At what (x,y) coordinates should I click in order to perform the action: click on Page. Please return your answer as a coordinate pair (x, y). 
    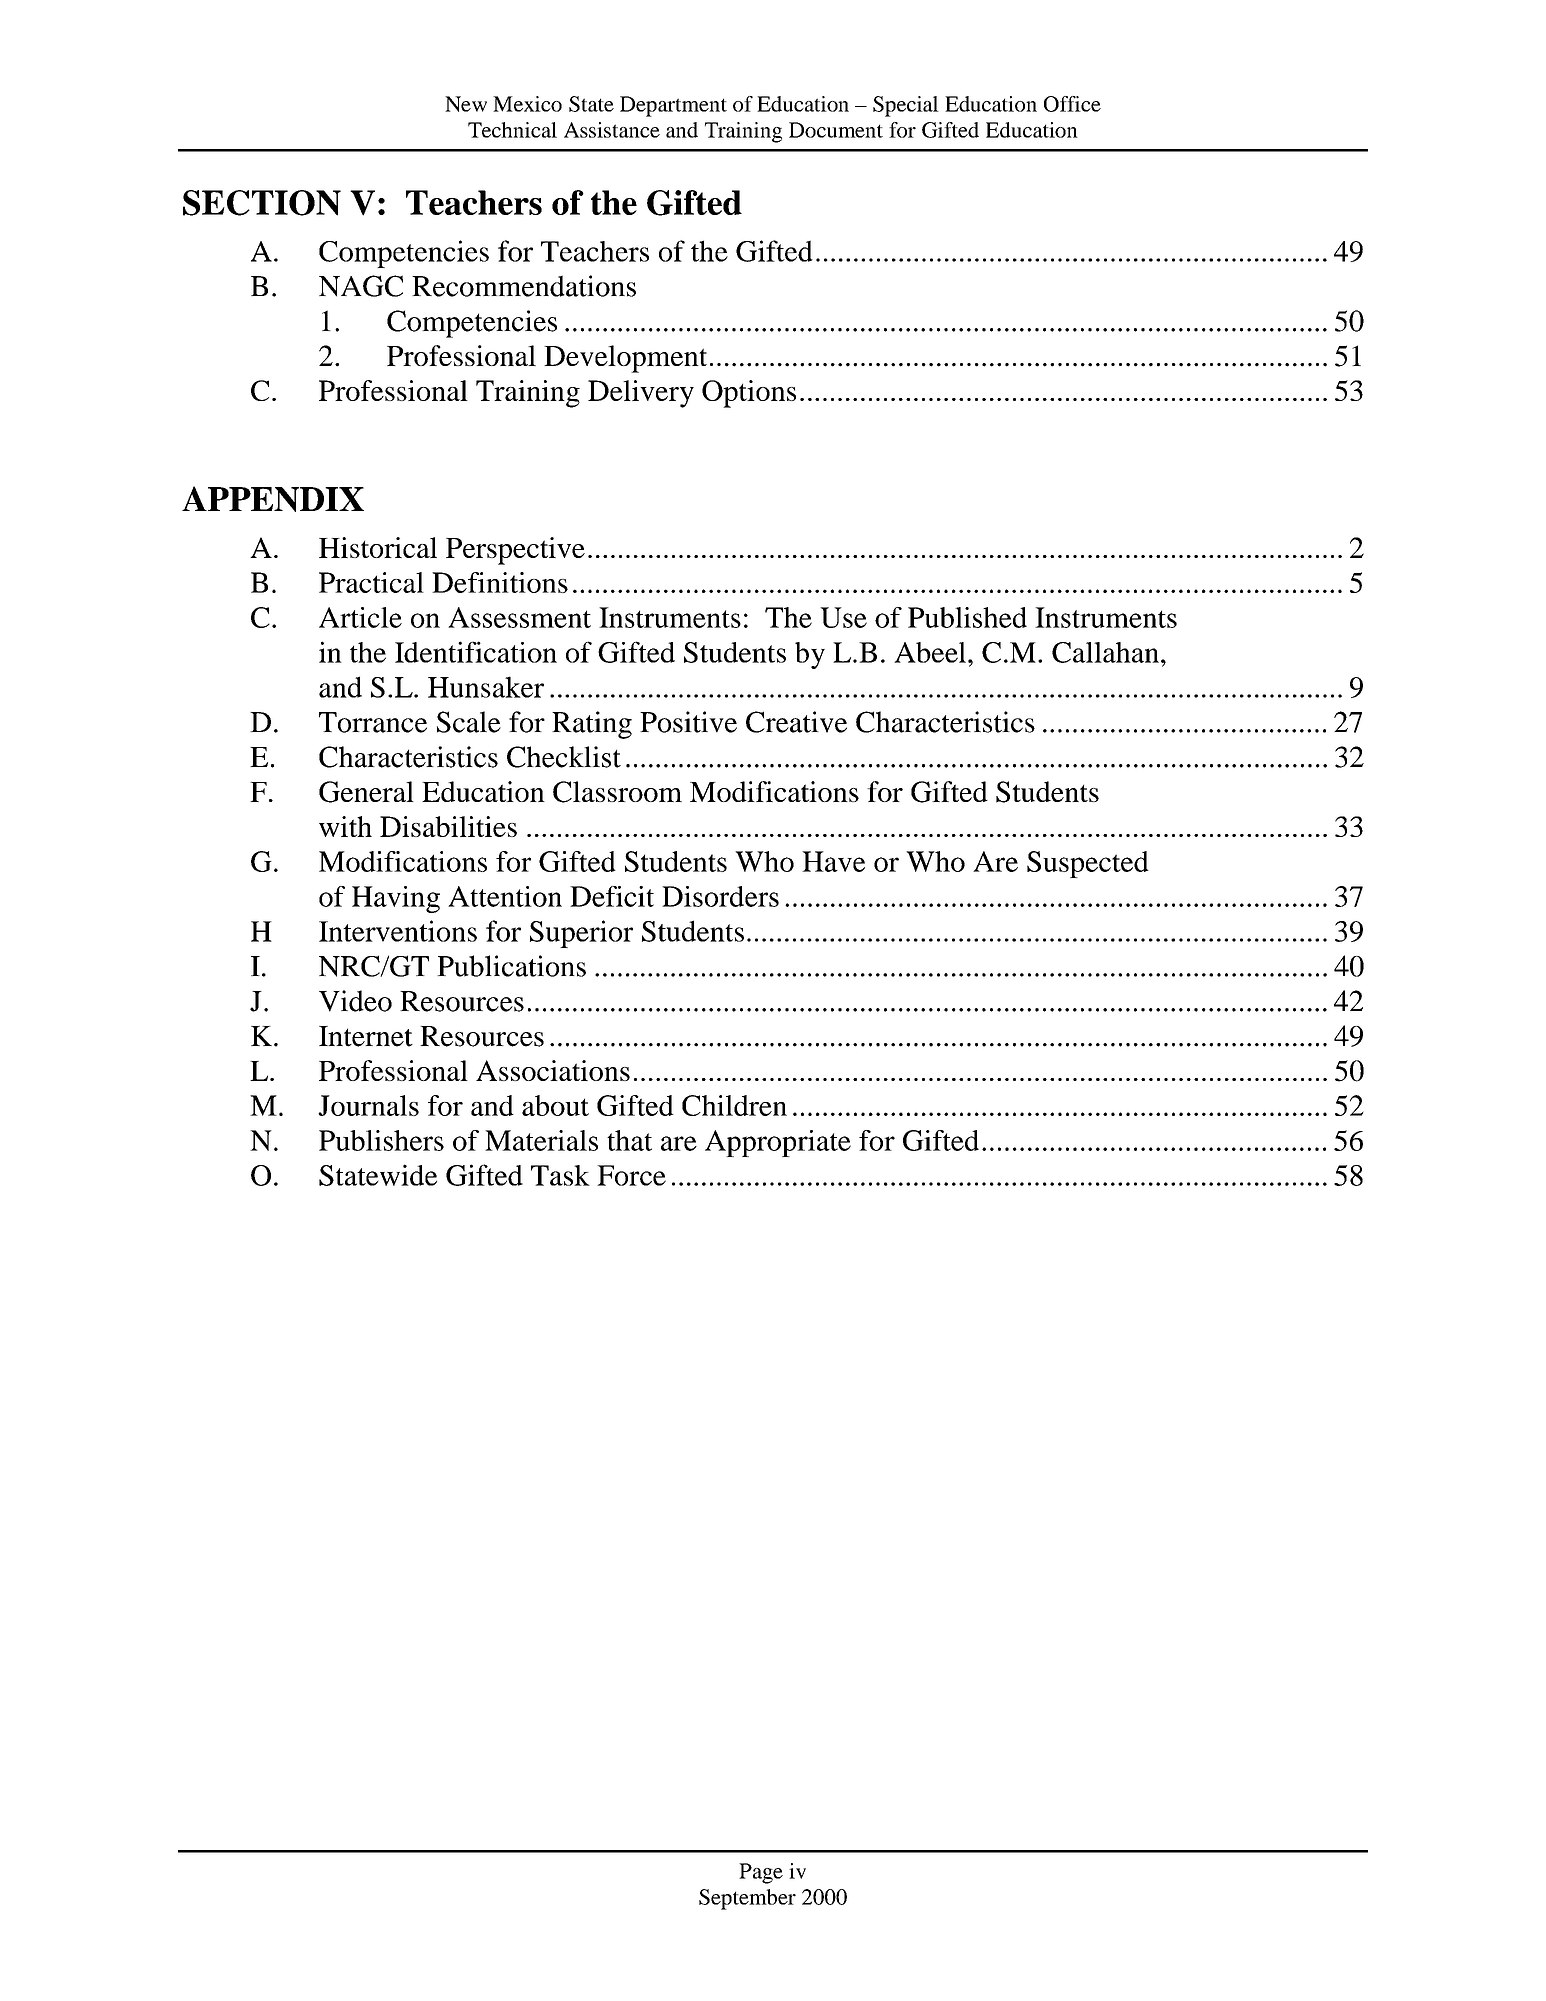
    Looking at the image, I should click on (761, 1873).
